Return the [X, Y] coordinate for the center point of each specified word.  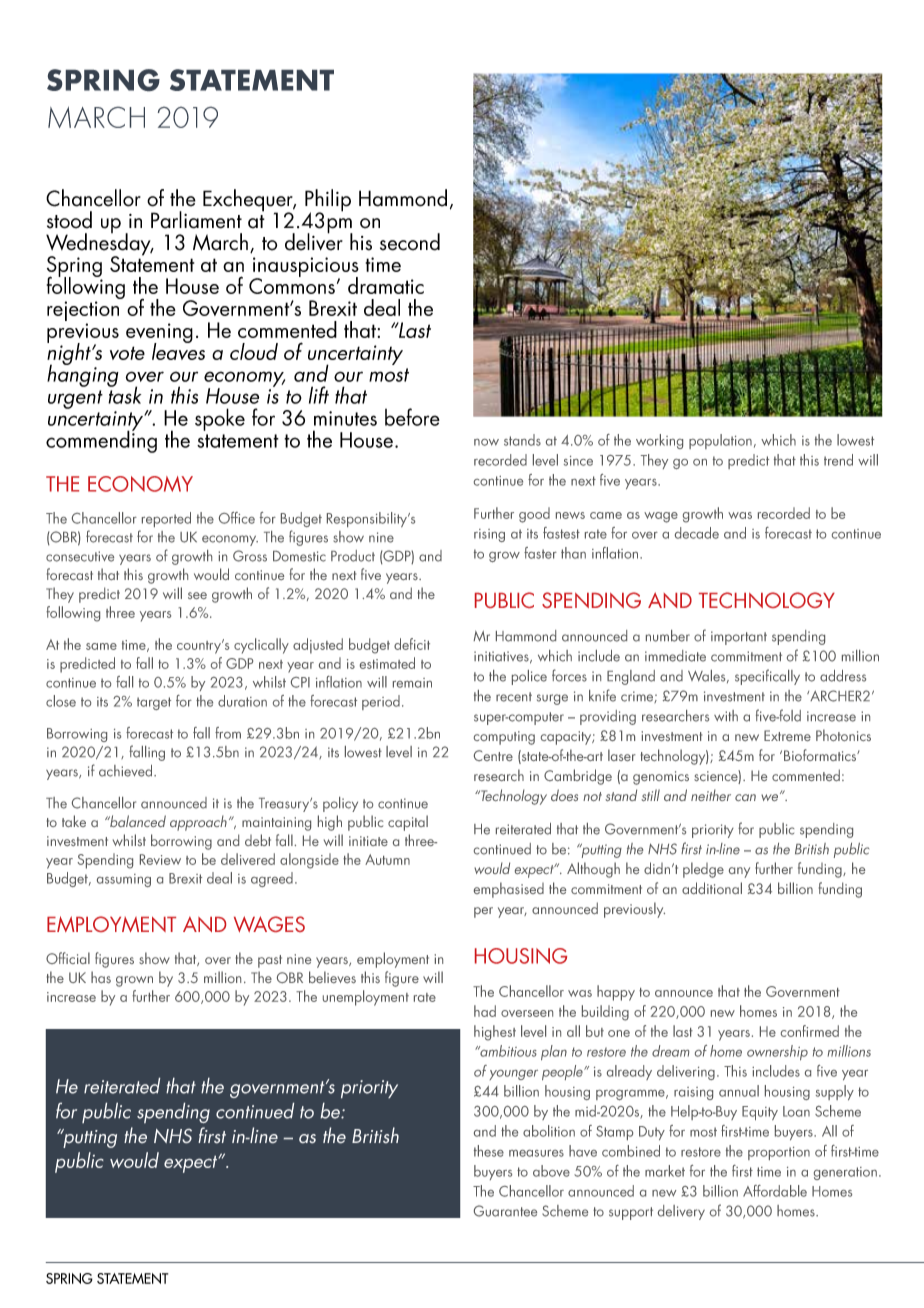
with [726, 715]
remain [412, 683]
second [410, 242]
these [489, 1151]
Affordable [775, 1191]
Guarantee [505, 1211]
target [154, 703]
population [720, 441]
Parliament [196, 220]
